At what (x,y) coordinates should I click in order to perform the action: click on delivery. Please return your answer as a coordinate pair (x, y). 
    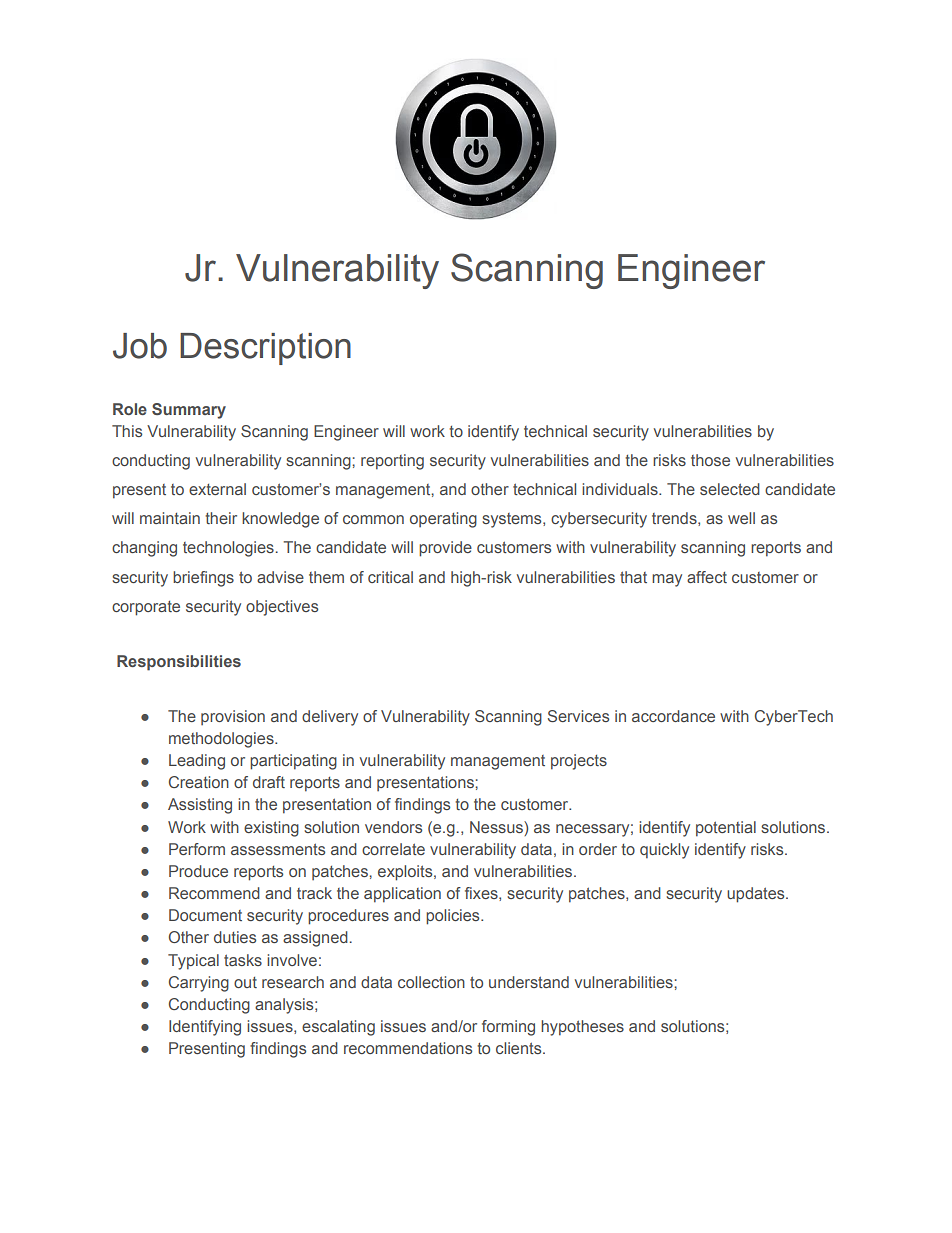
    Looking at the image, I should click on (330, 718).
